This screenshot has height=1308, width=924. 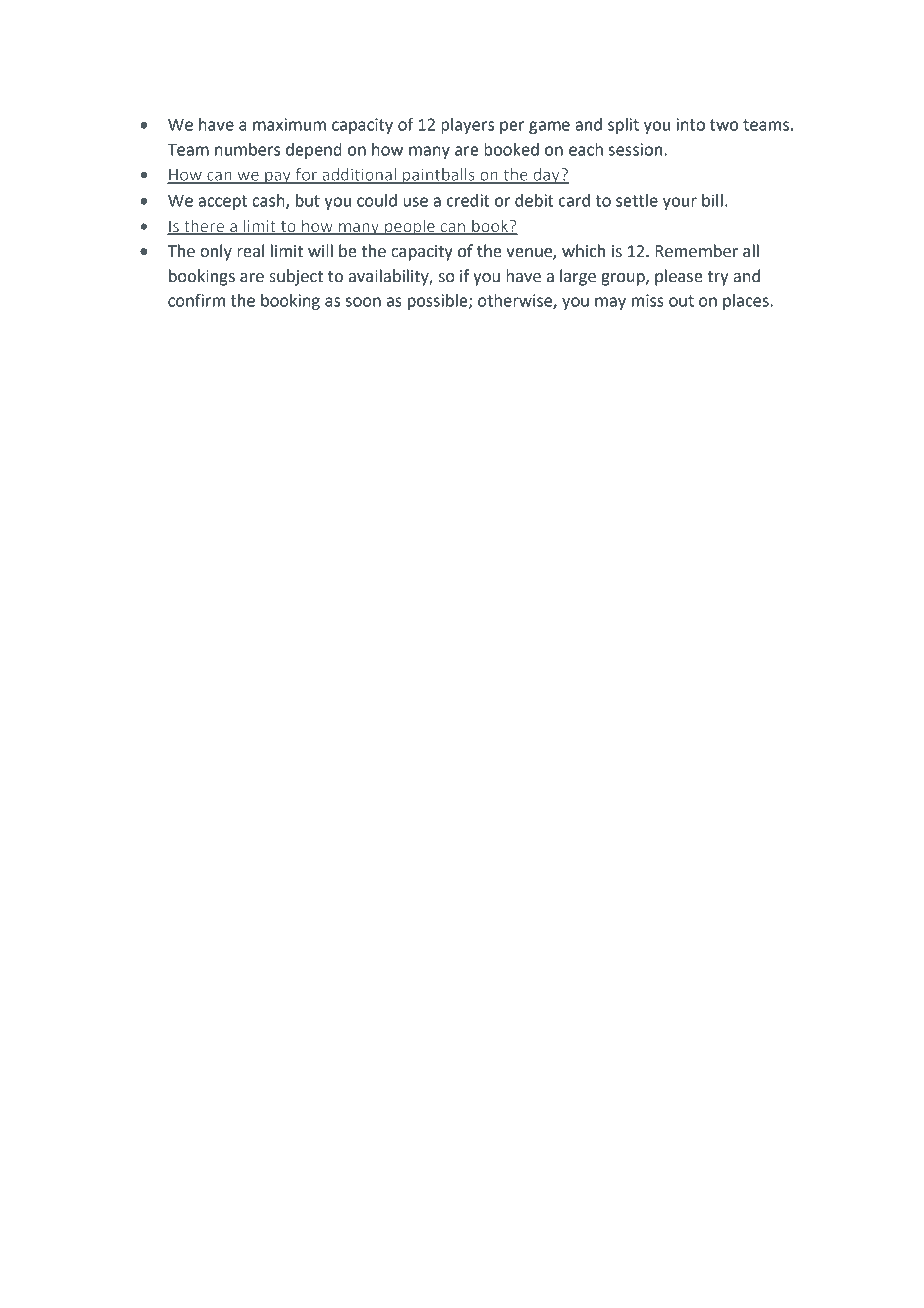 What do you see at coordinates (467, 126) in the screenshot?
I see `players` at bounding box center [467, 126].
